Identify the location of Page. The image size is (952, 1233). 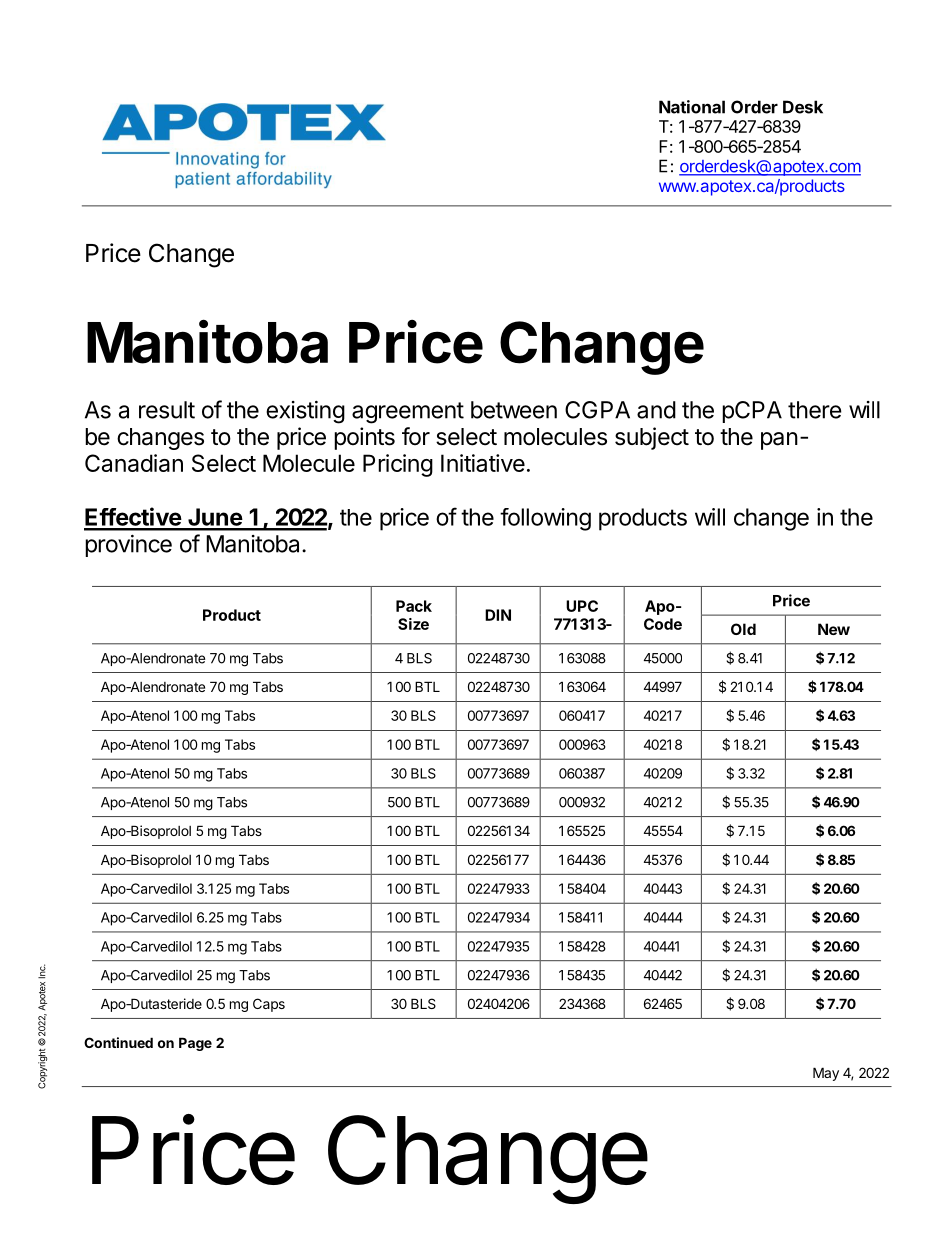
(195, 1044).
